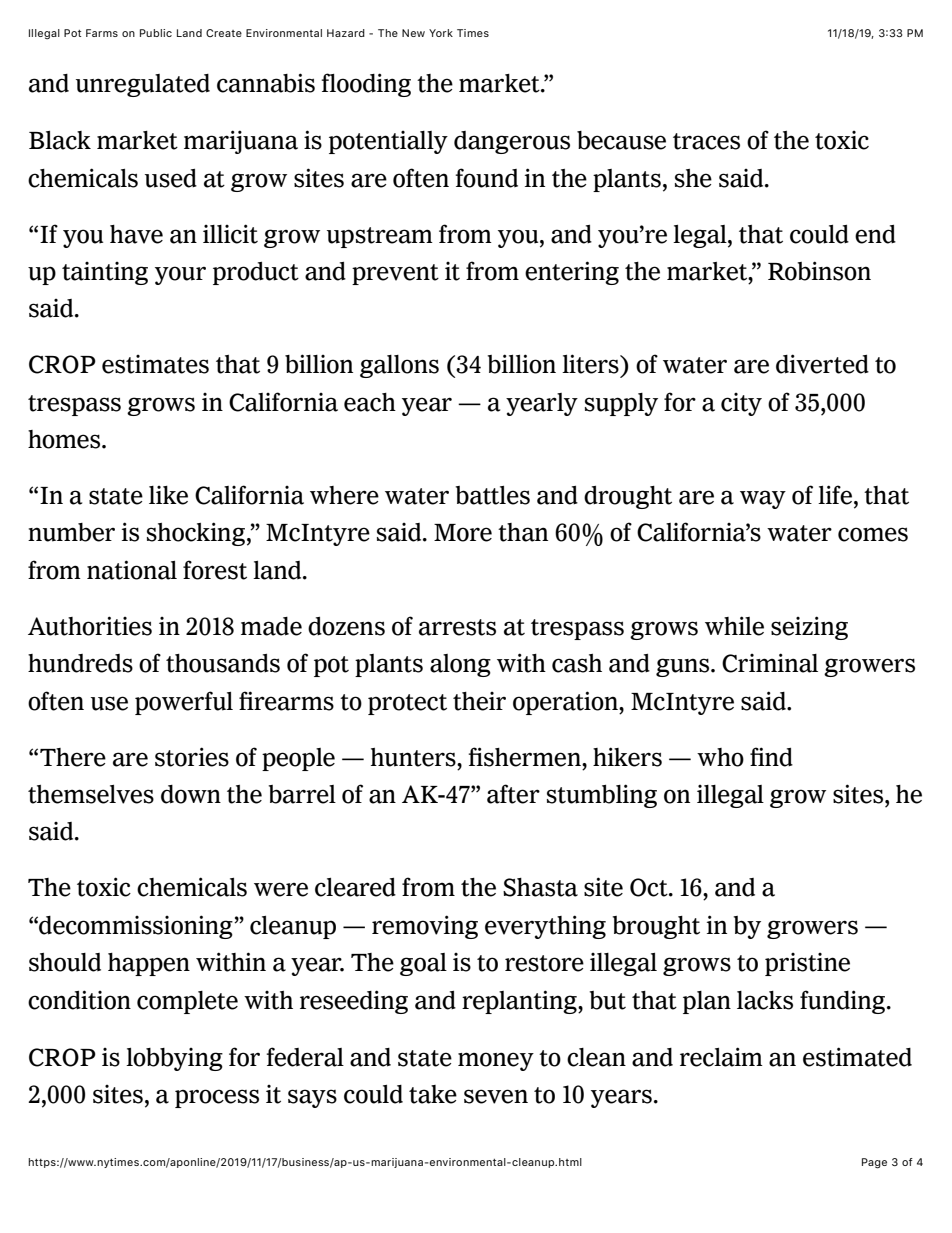 The width and height of the image is (952, 1233). What do you see at coordinates (143, 85) in the image?
I see `unregulated` at bounding box center [143, 85].
